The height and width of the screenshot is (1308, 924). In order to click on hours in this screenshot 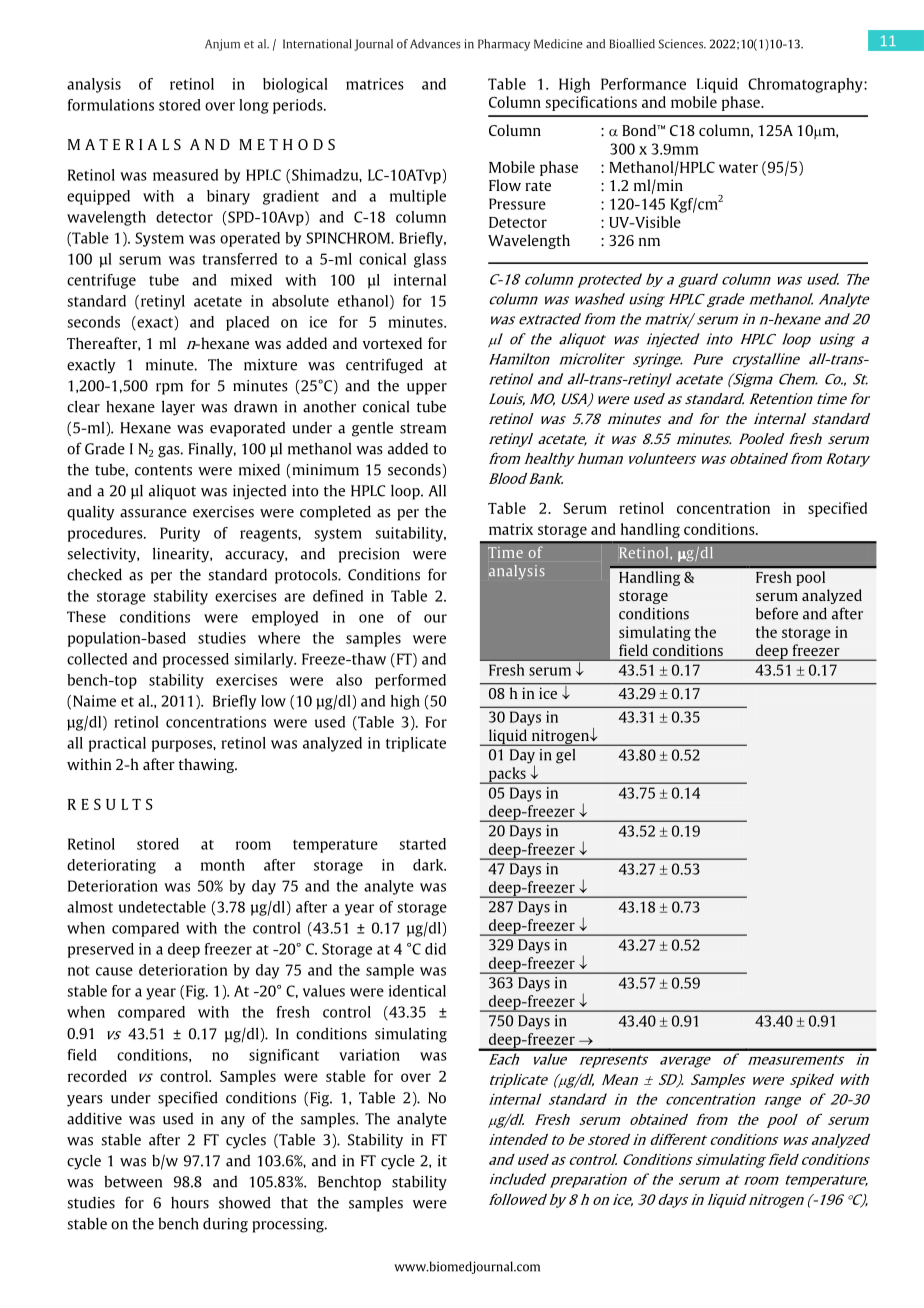, I will do `click(190, 1203)`.
